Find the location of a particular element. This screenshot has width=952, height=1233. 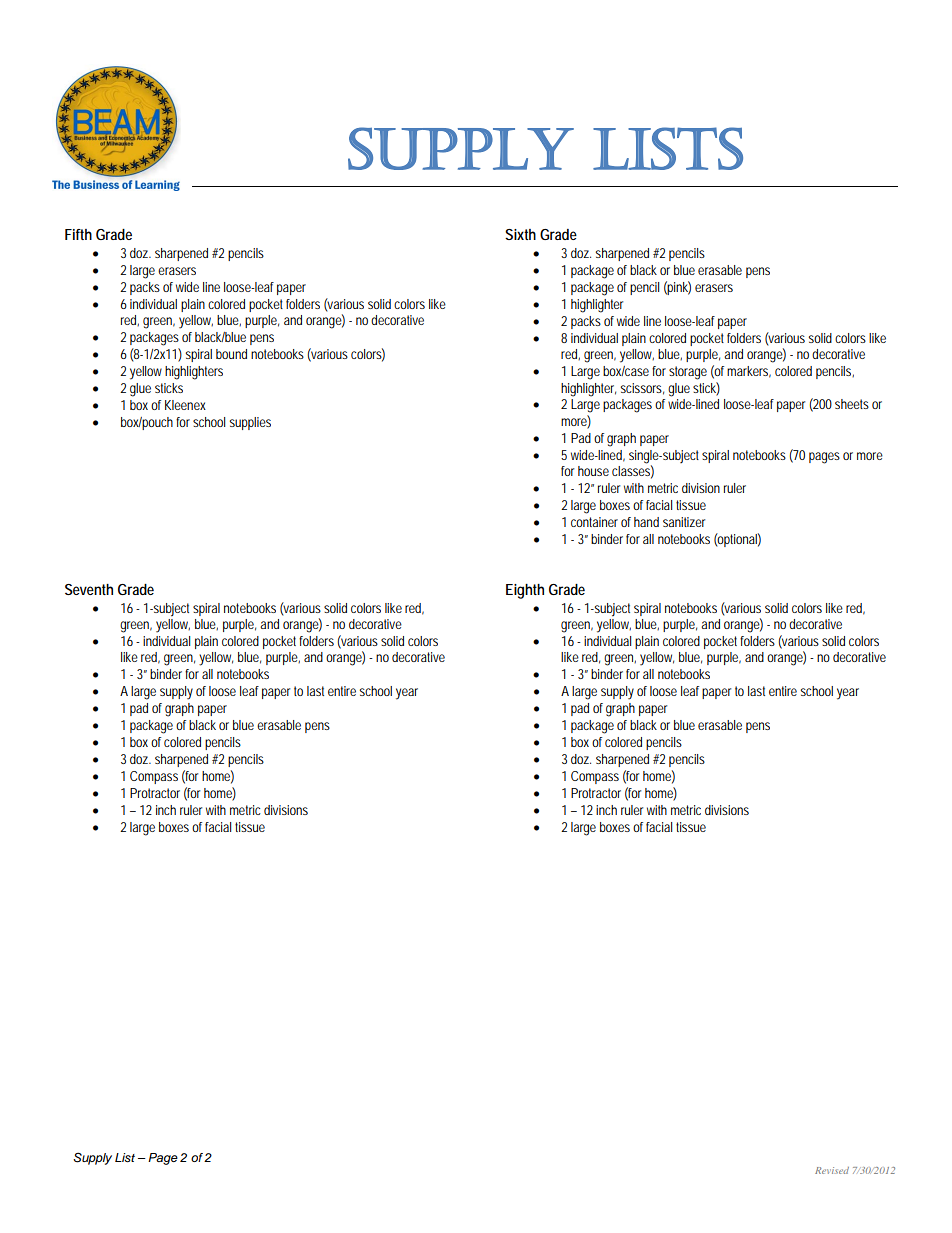

Kleenex is located at coordinates (185, 405).
